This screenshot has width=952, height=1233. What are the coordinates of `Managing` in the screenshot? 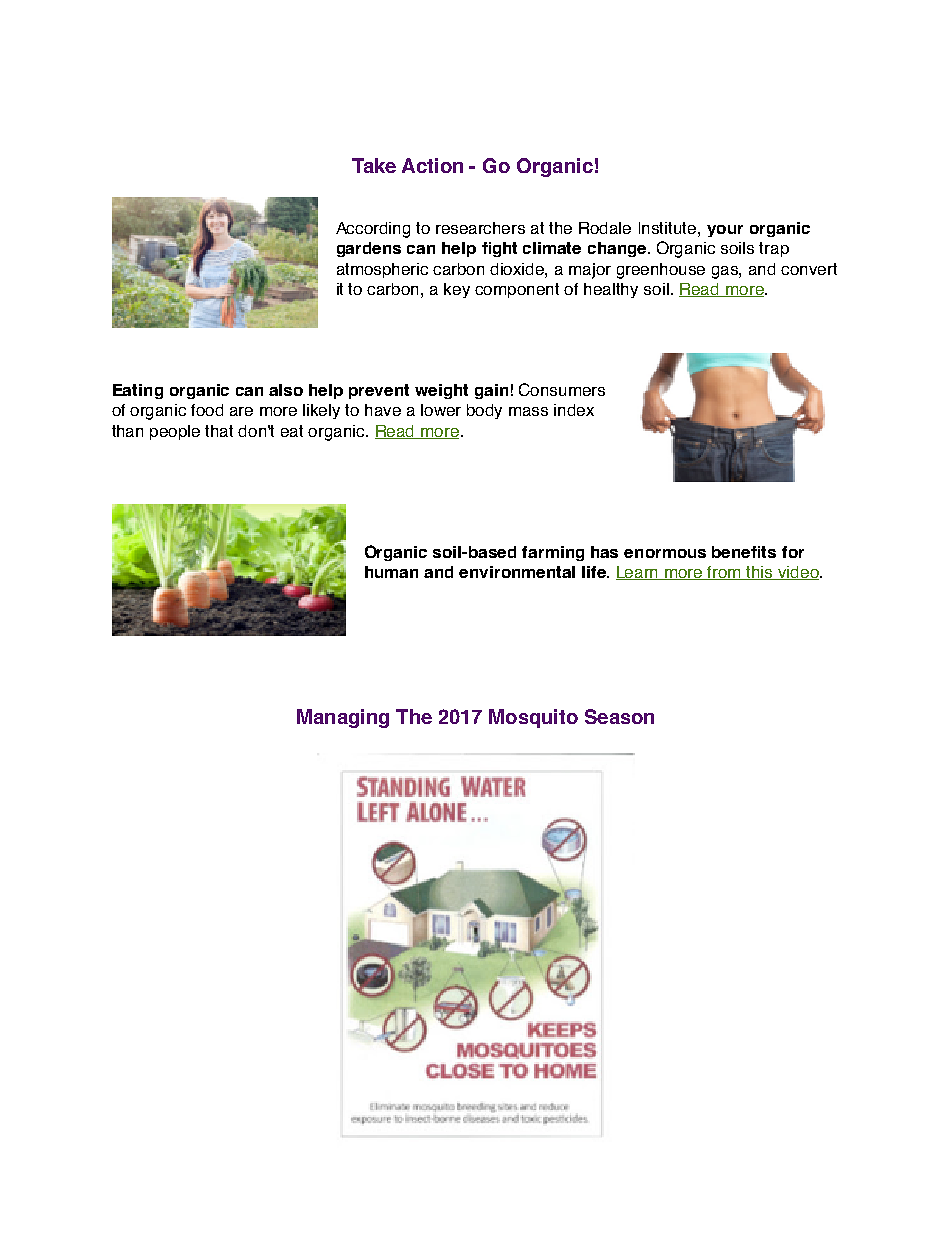 It's located at (343, 718).
